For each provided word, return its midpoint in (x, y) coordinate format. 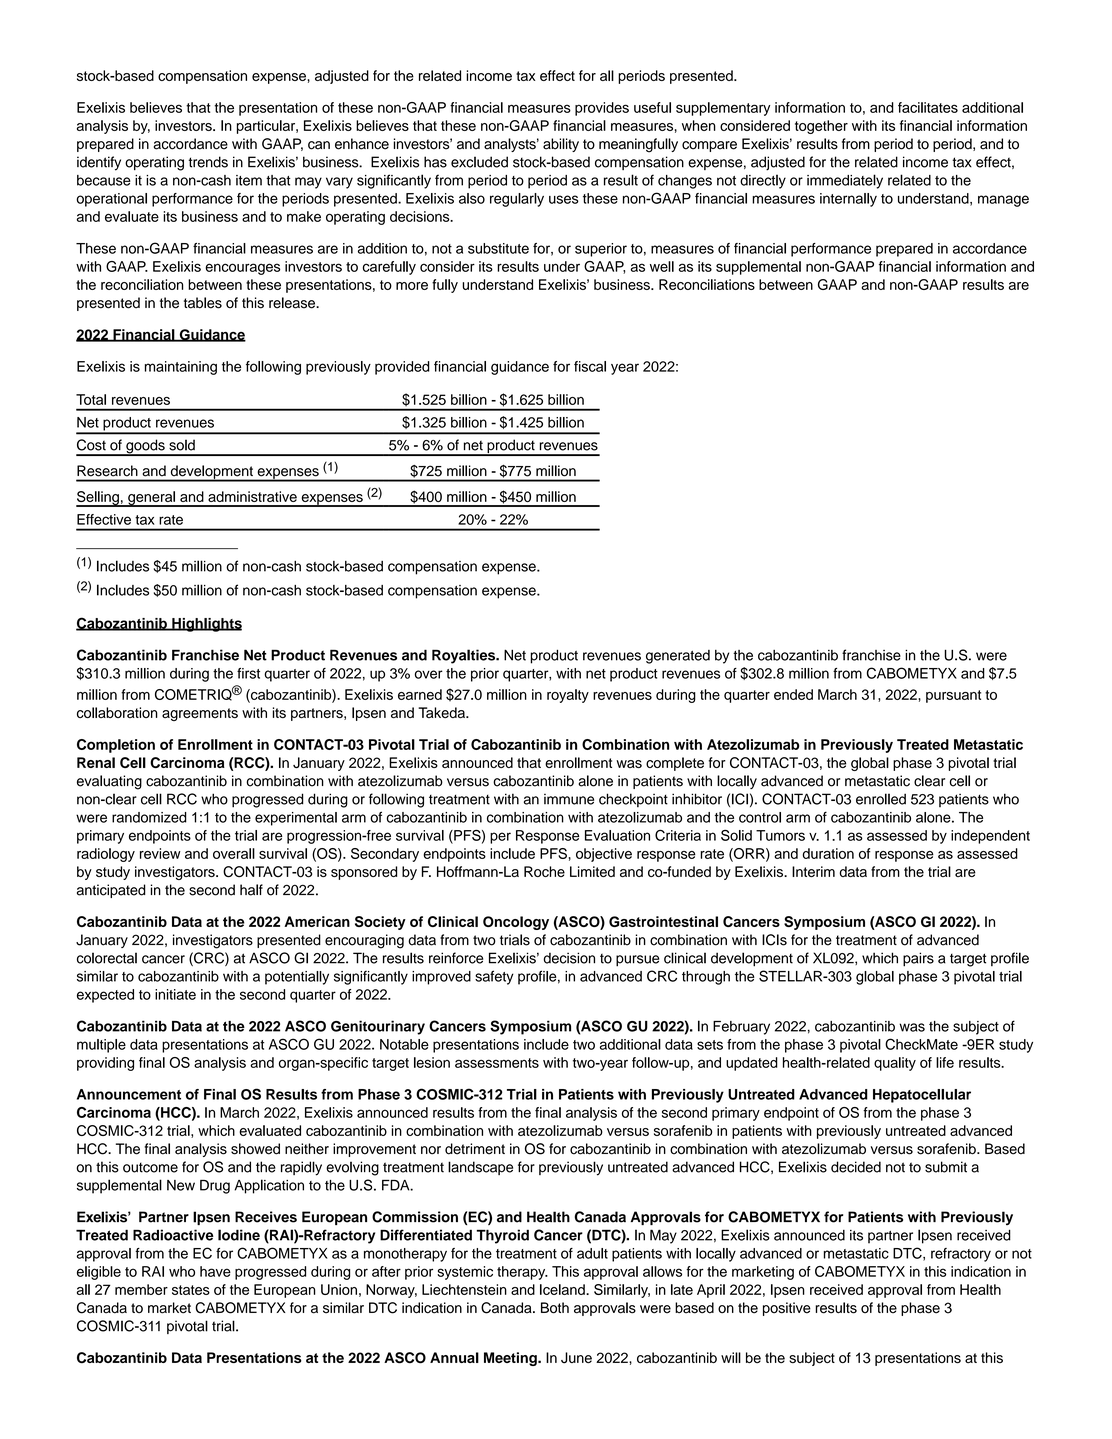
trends (208, 162)
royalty (568, 696)
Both (555, 1308)
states (191, 1290)
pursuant (953, 696)
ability (561, 145)
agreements (200, 714)
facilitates (928, 107)
